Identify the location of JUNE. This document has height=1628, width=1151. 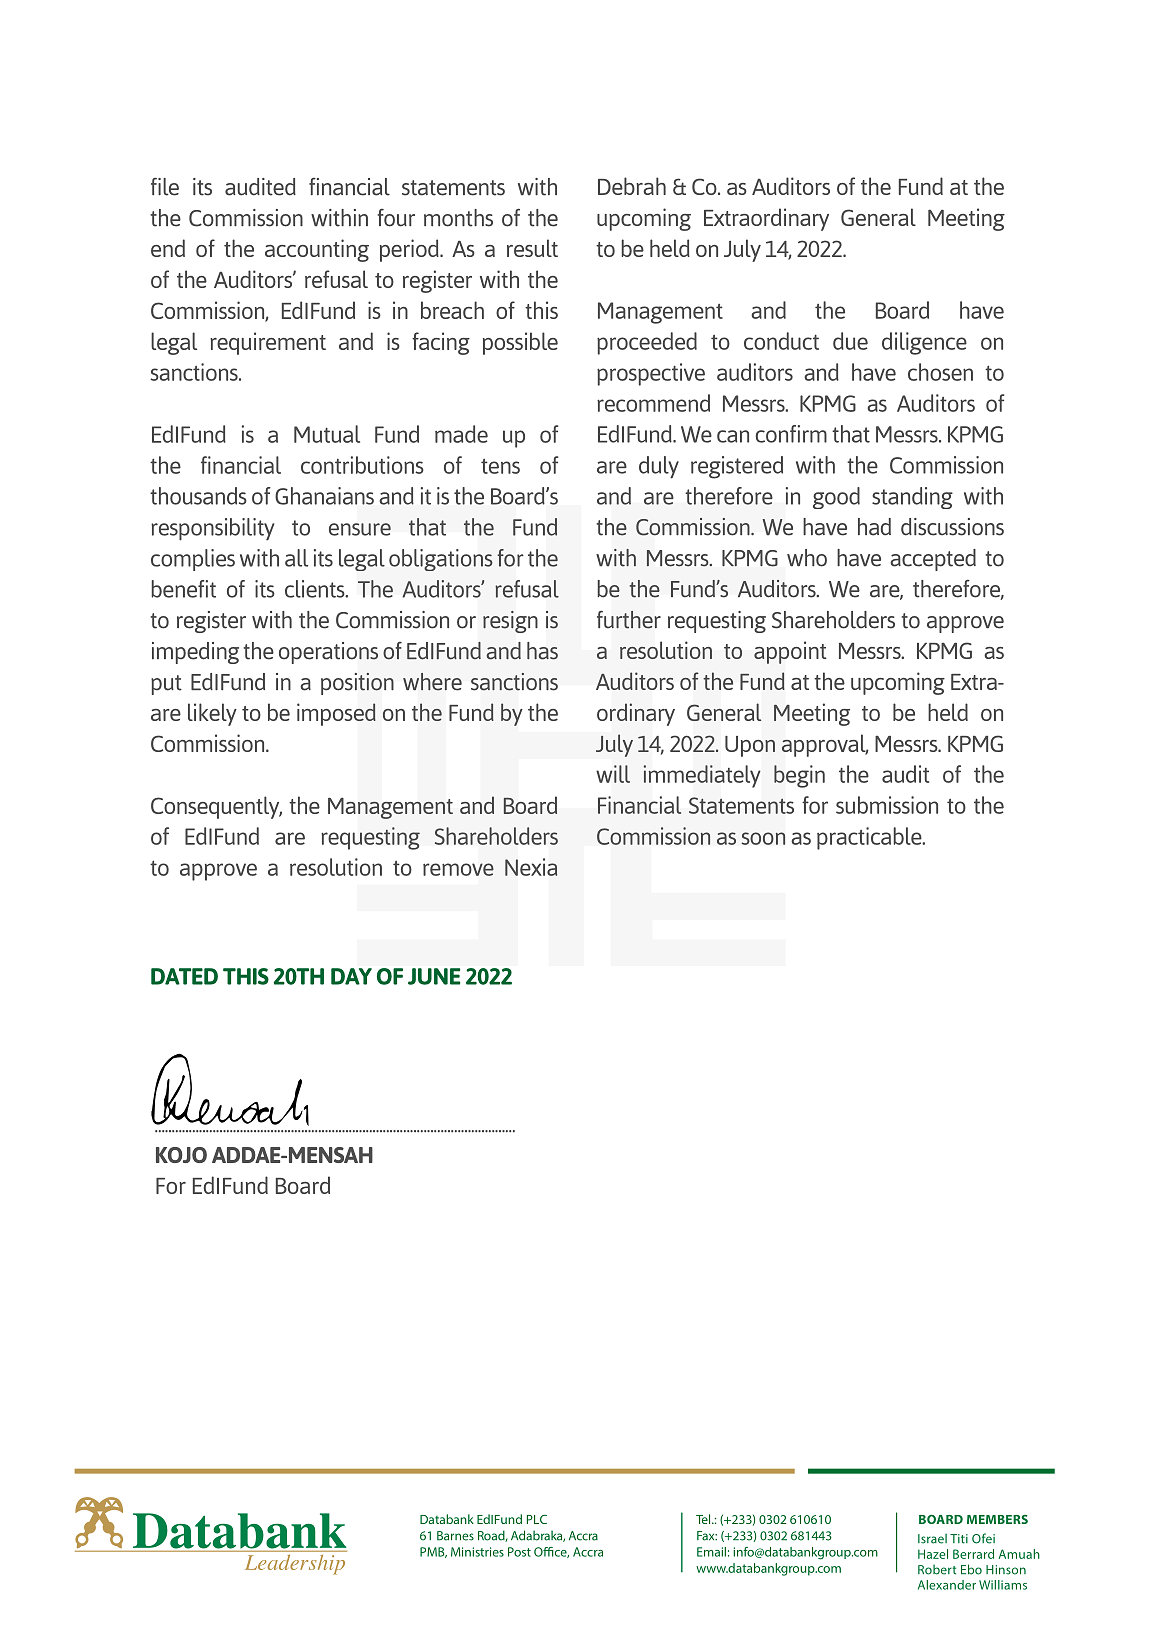
(434, 976).
